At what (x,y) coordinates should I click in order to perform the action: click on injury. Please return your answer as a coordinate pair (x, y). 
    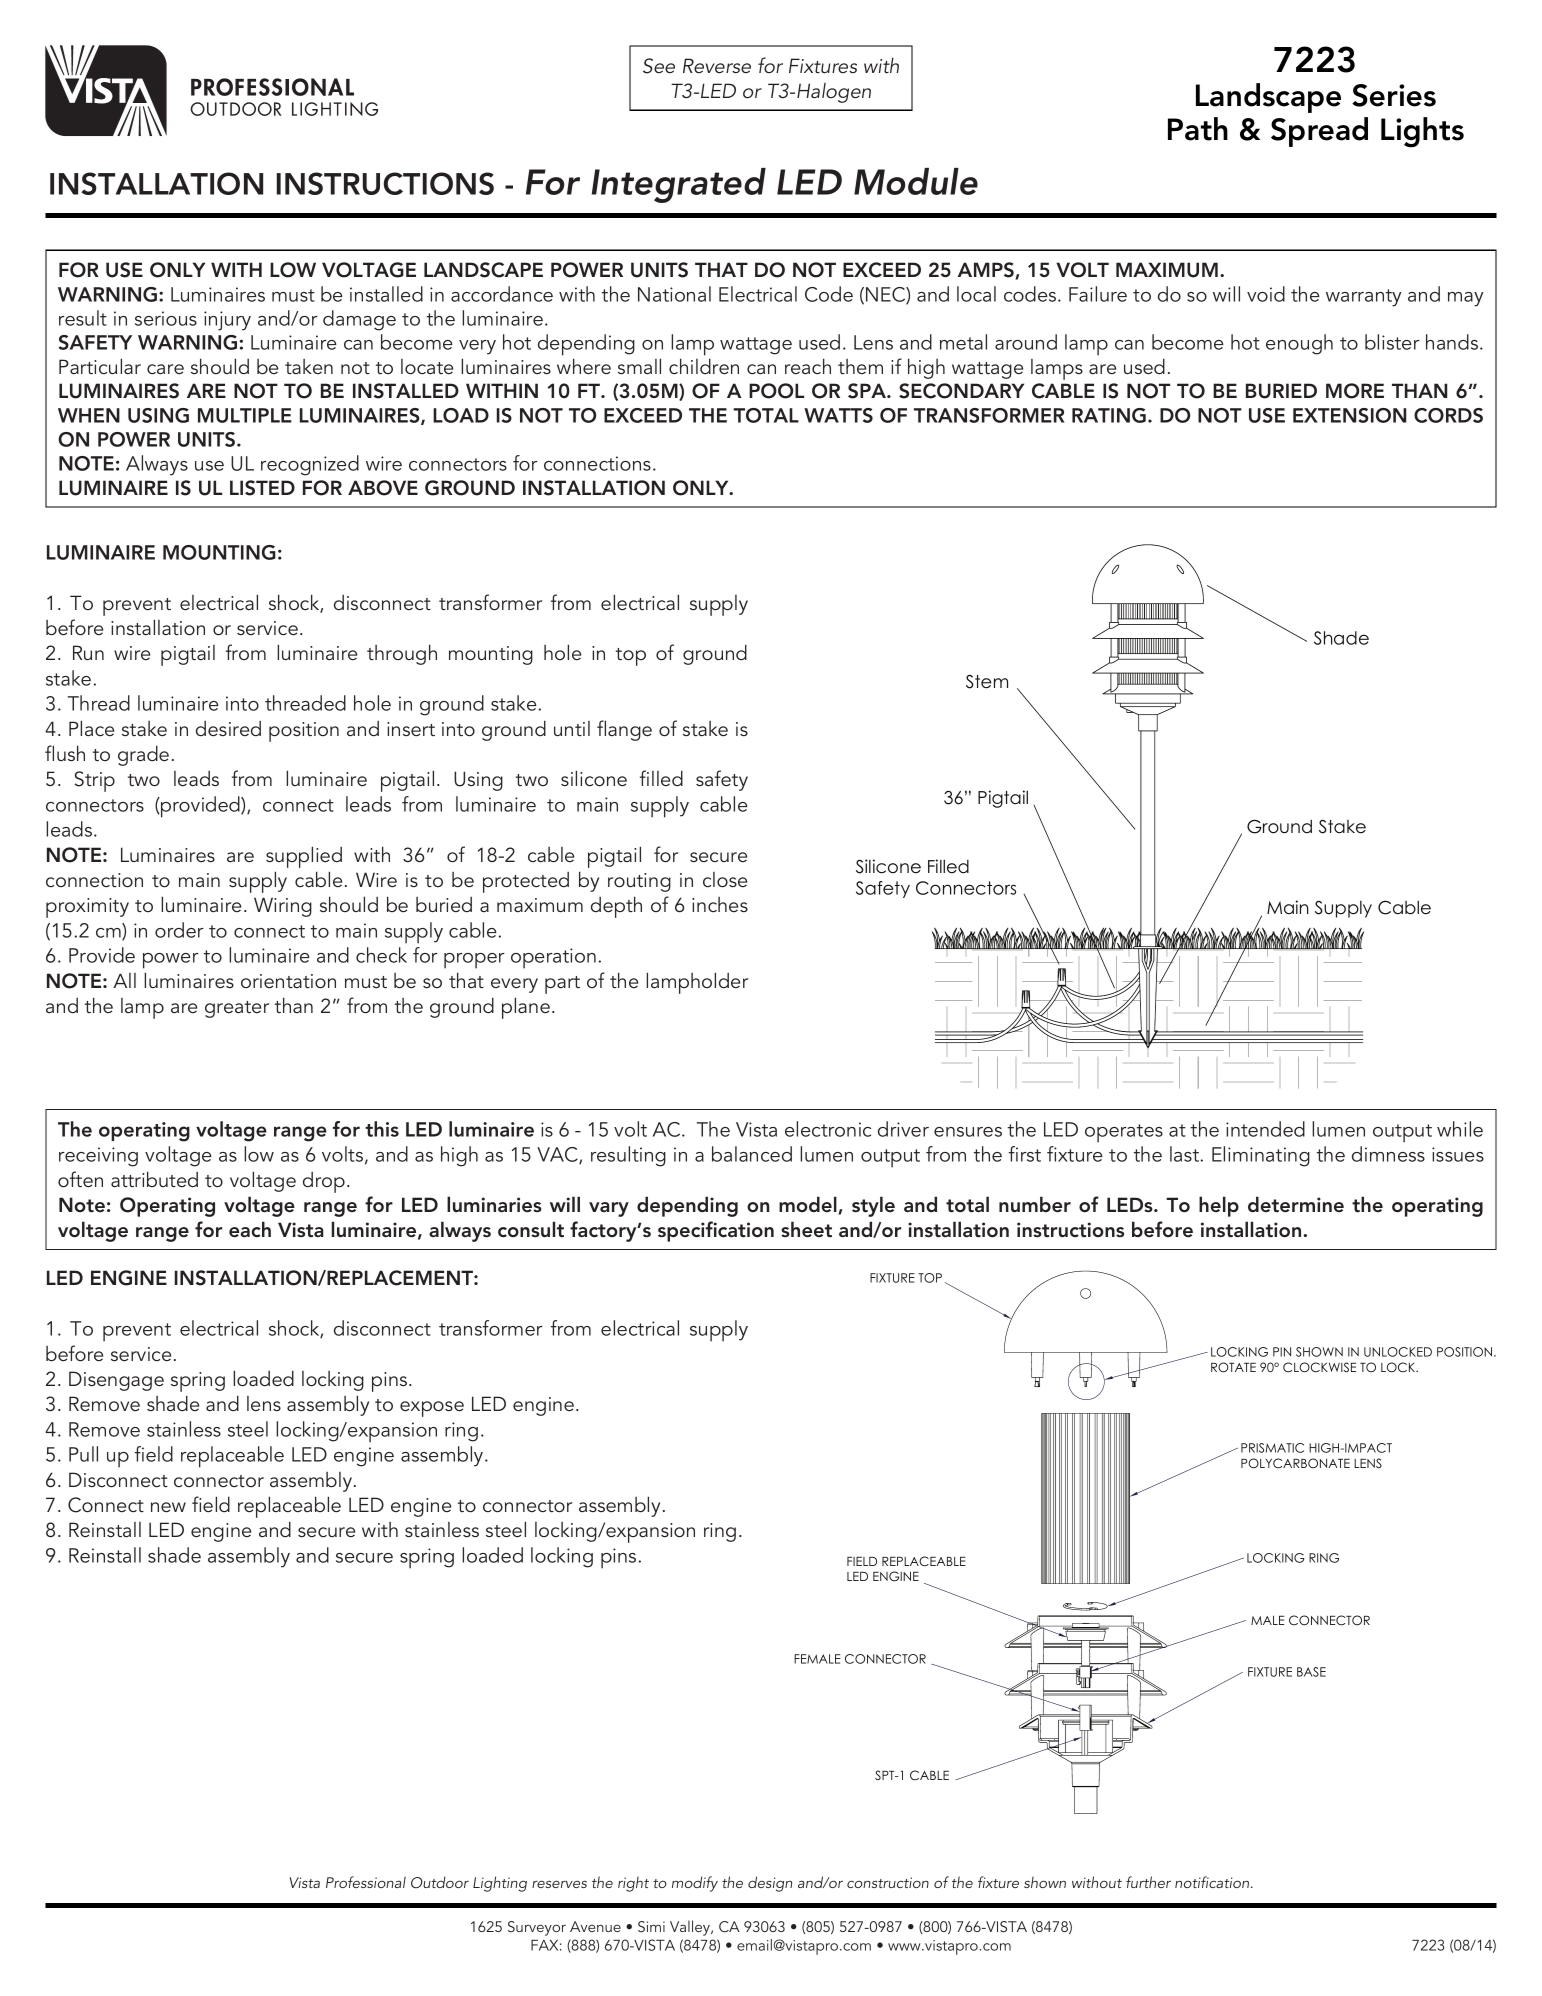
    Looking at the image, I should click on (227, 321).
